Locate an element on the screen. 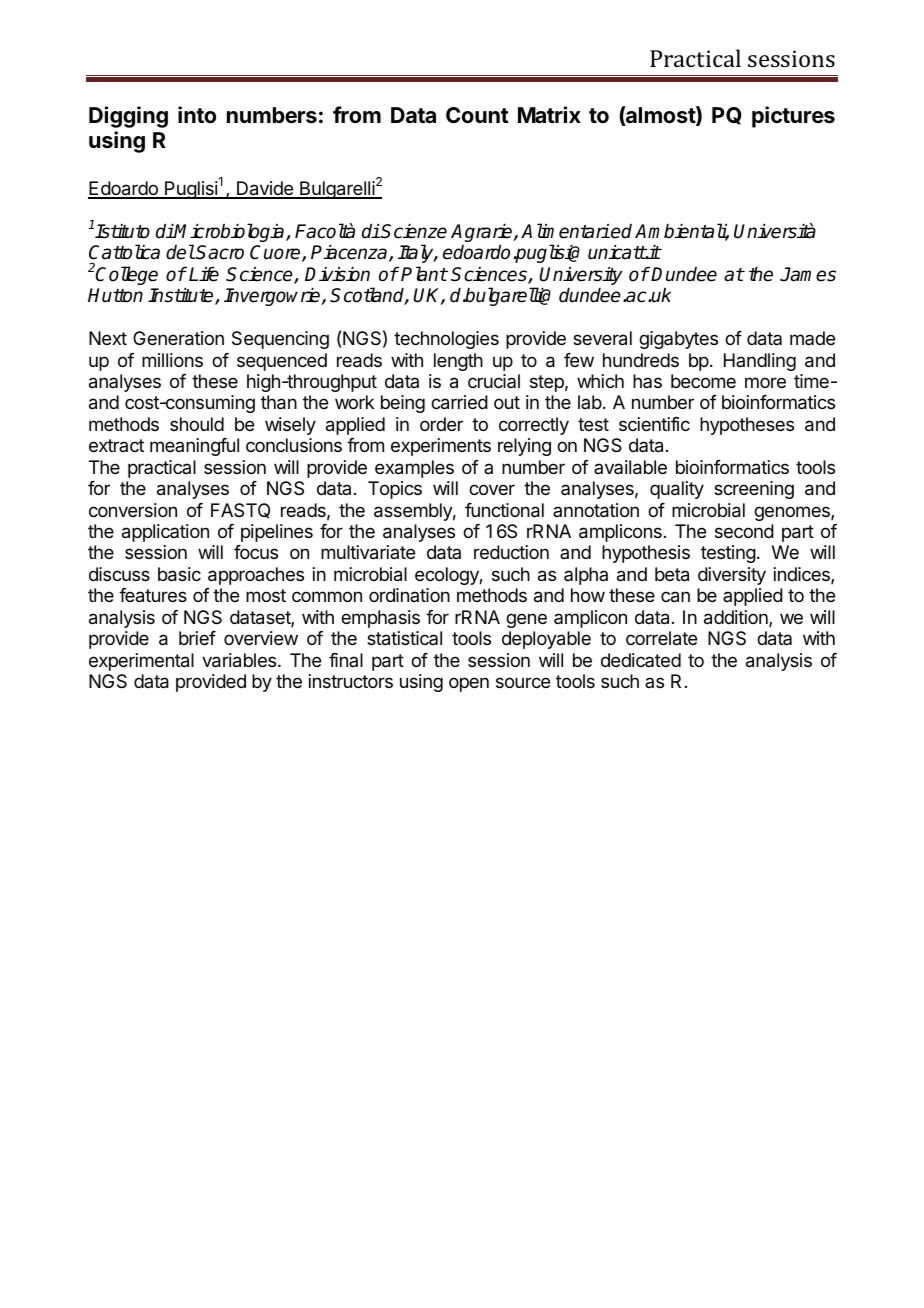 The image size is (924, 1308). Institute is located at coordinates (182, 296).
